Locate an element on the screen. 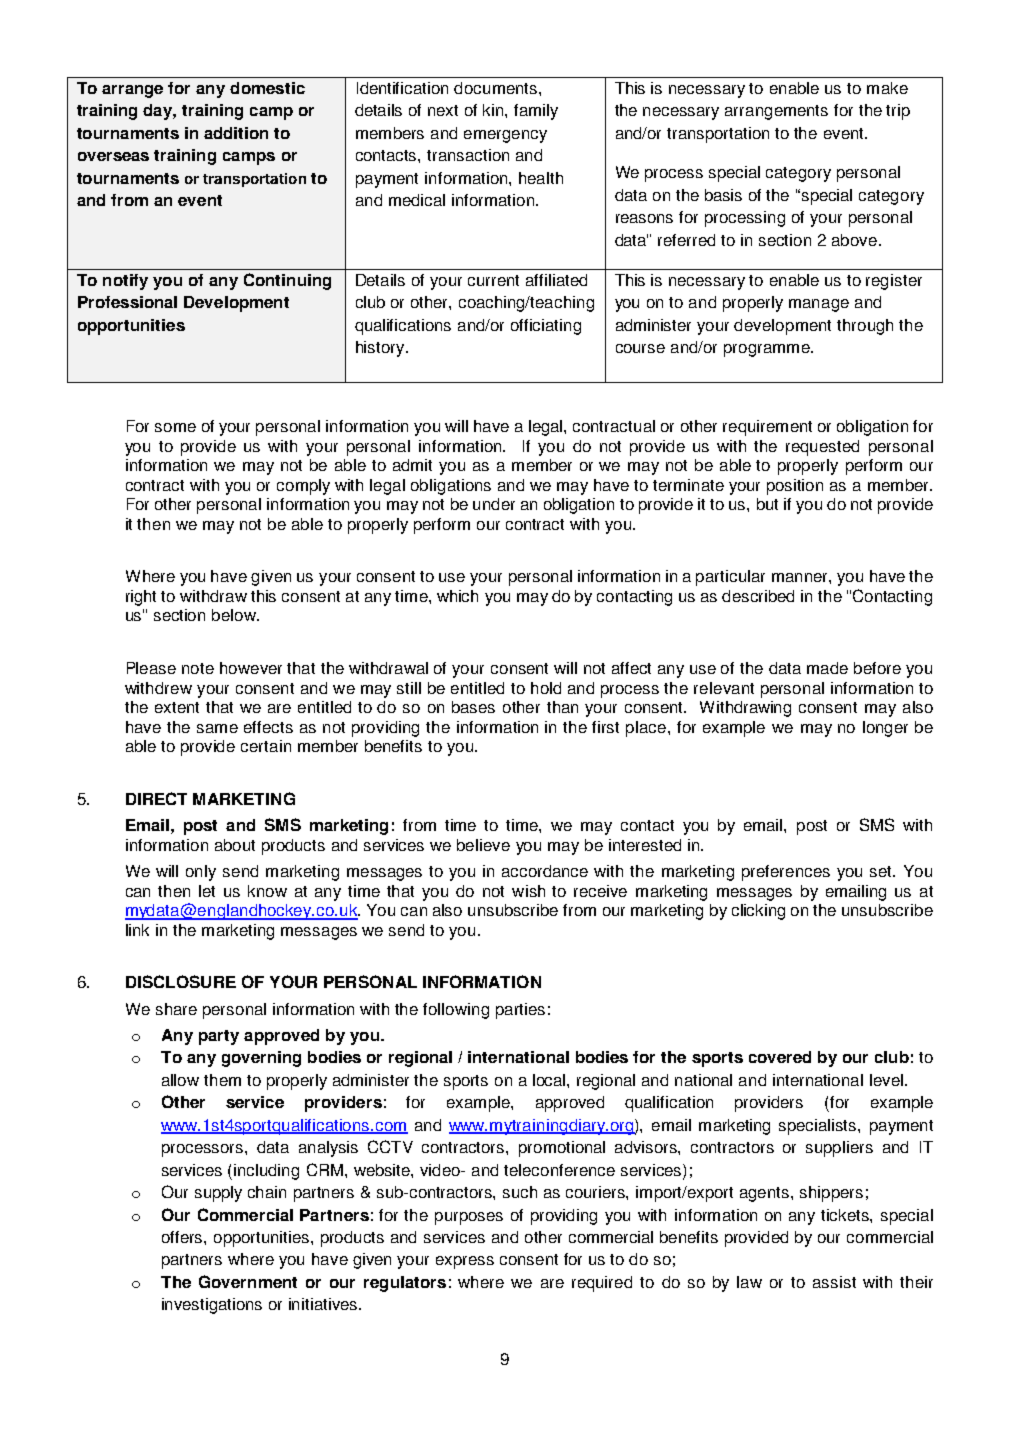  trip is located at coordinates (898, 112).
